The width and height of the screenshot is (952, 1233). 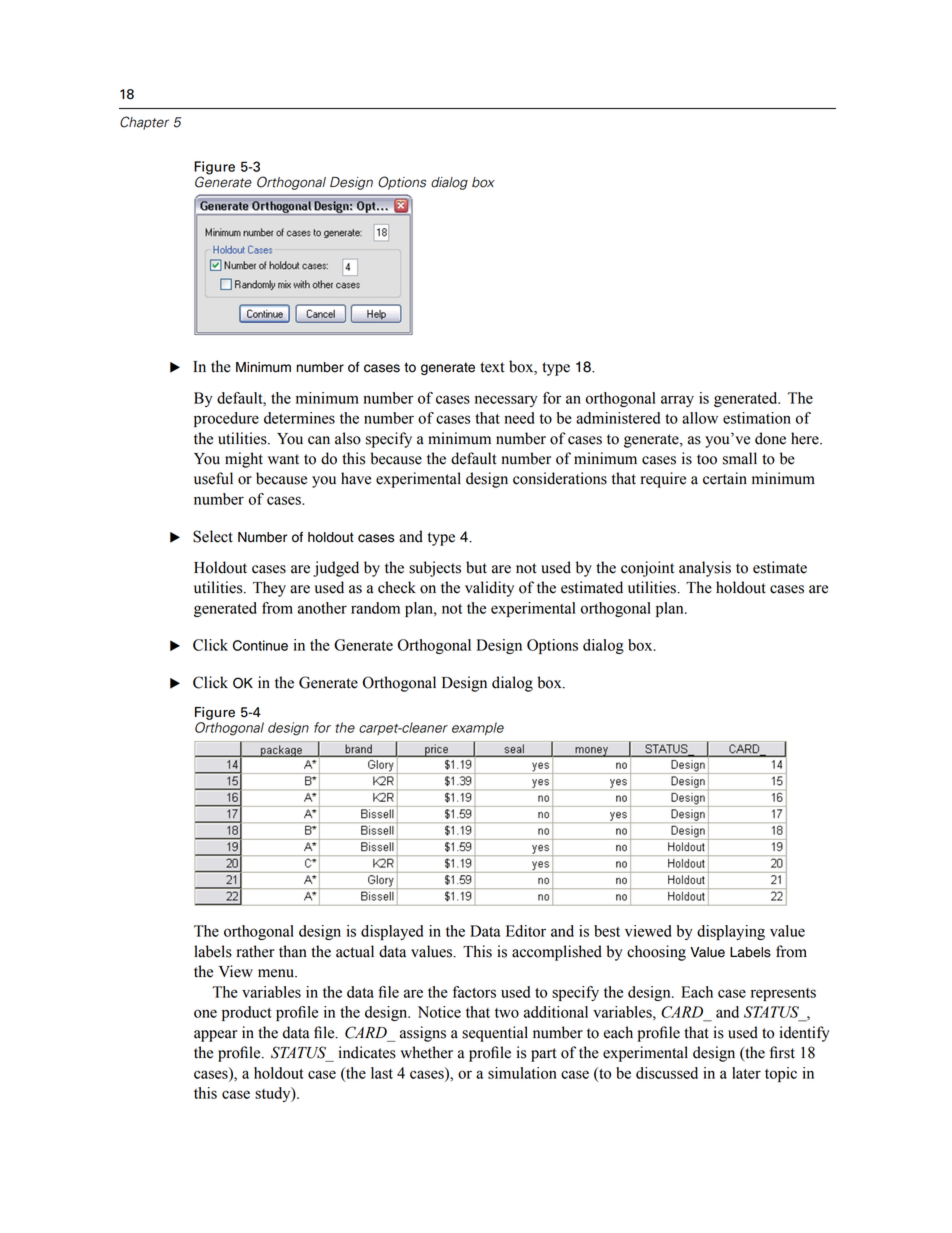 I want to click on procedure, so click(x=226, y=419).
